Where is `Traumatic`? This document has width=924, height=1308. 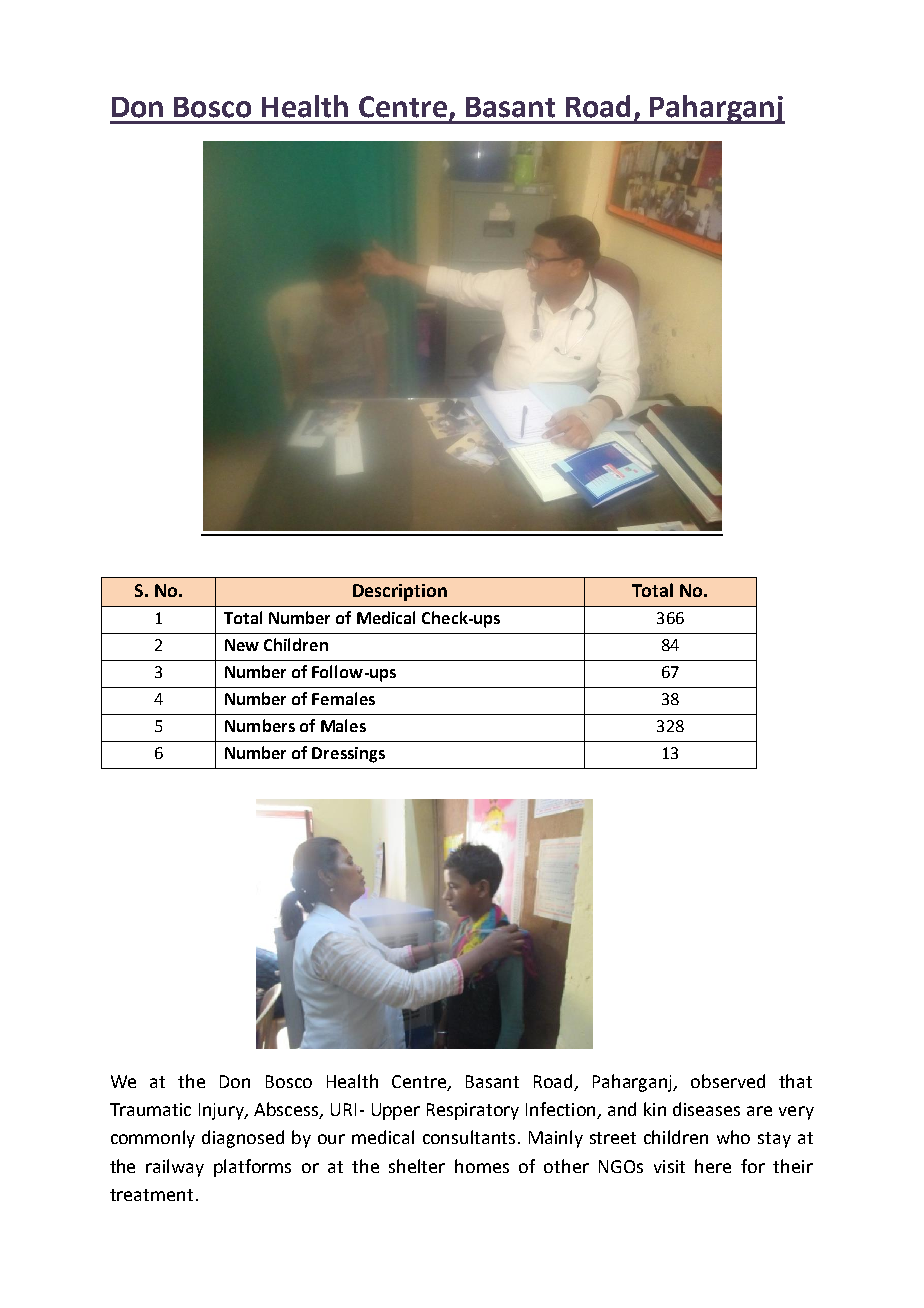
Traumatic is located at coordinates (150, 1109).
